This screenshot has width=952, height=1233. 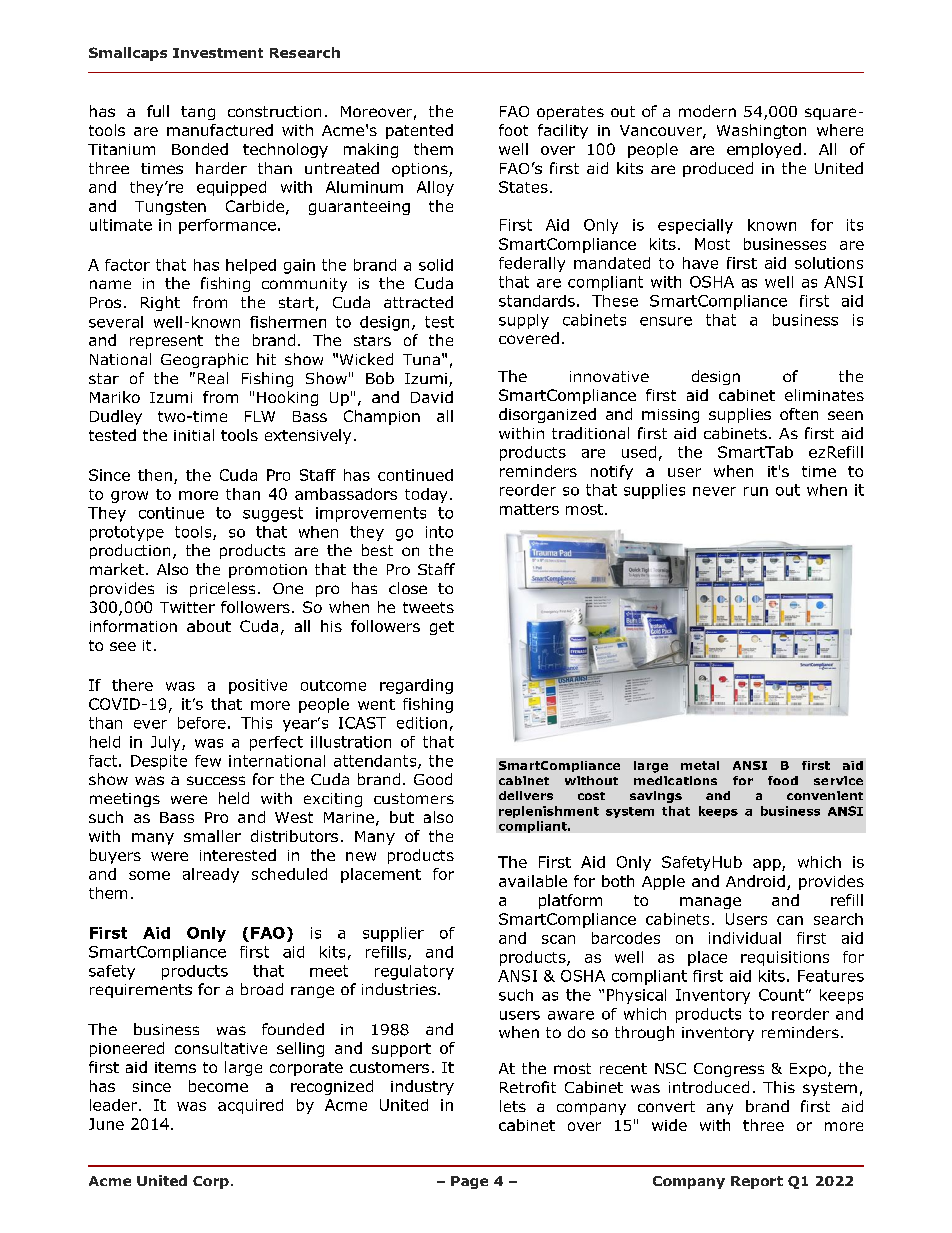 I want to click on tang, so click(x=198, y=113).
